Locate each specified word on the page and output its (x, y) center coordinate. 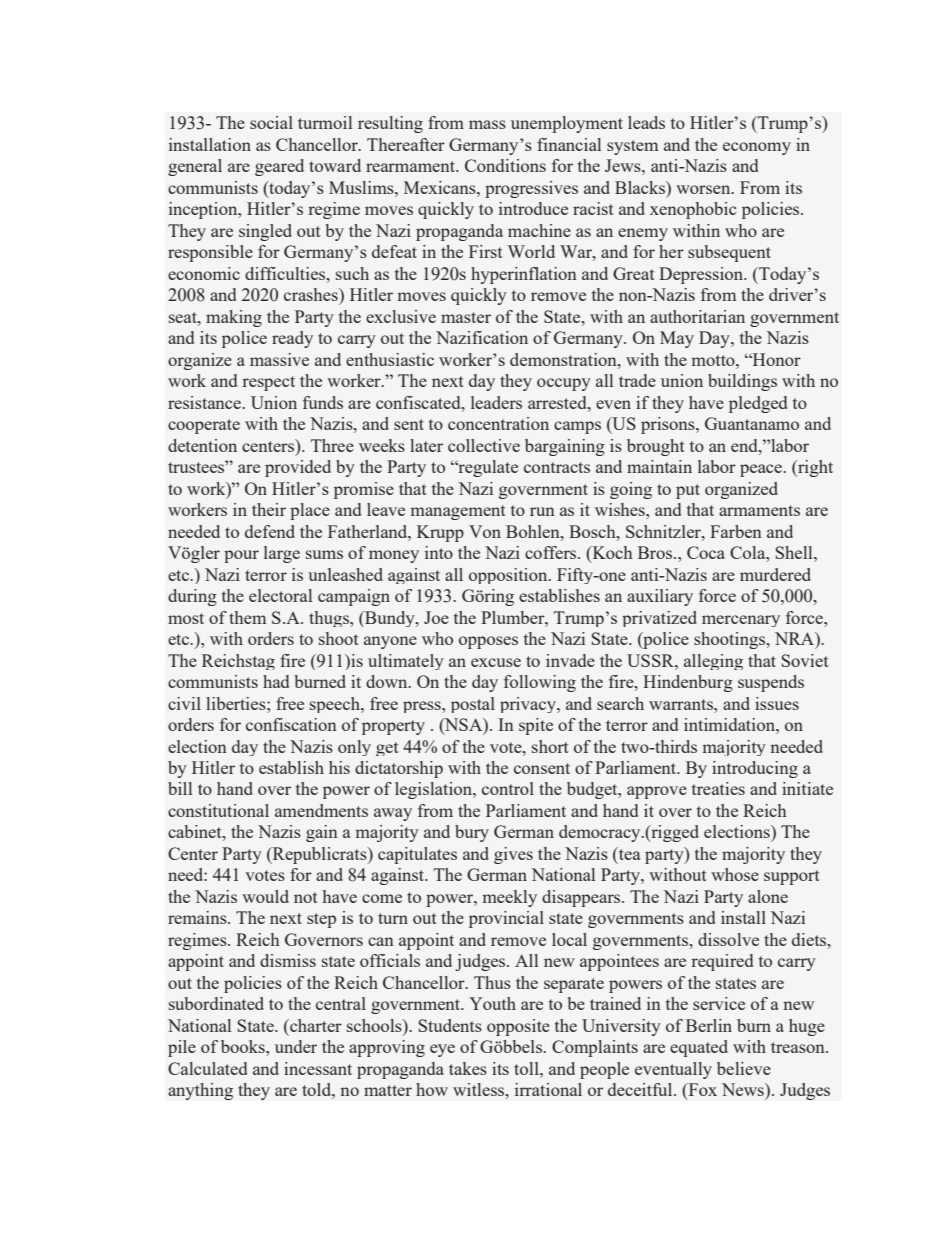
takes (468, 1068)
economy (757, 148)
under (296, 1046)
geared (279, 167)
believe (744, 1068)
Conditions (505, 165)
